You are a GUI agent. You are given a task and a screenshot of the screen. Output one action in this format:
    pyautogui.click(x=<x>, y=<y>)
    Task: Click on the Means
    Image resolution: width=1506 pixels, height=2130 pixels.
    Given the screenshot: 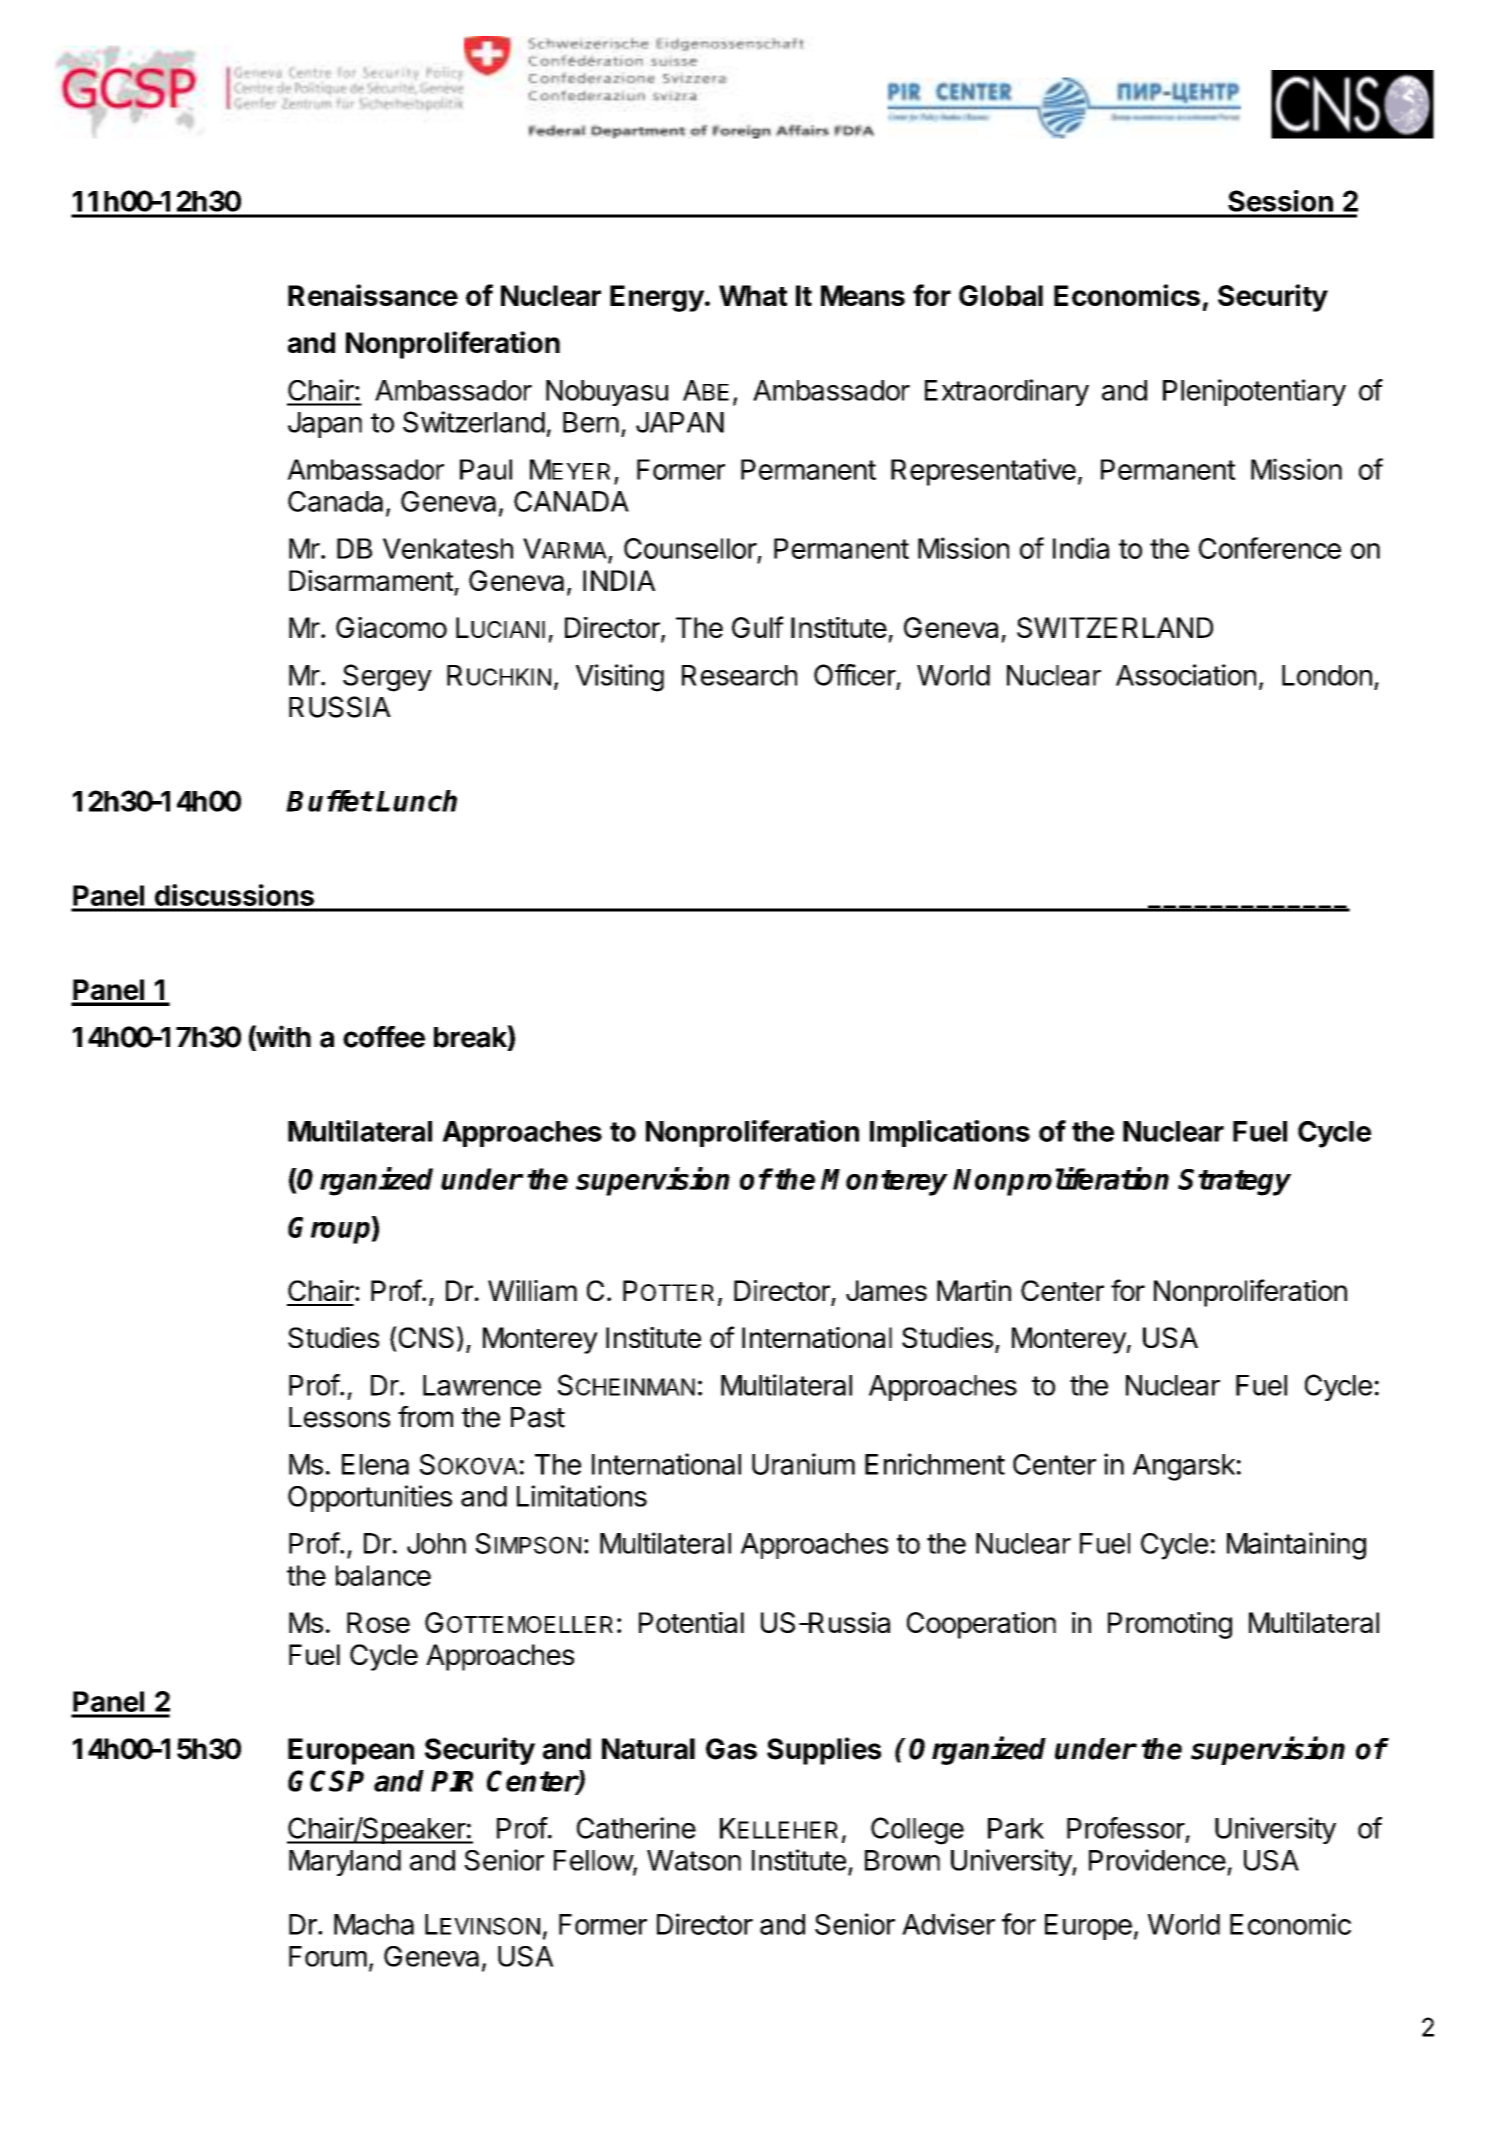 What is the action you would take?
    pyautogui.click(x=863, y=295)
